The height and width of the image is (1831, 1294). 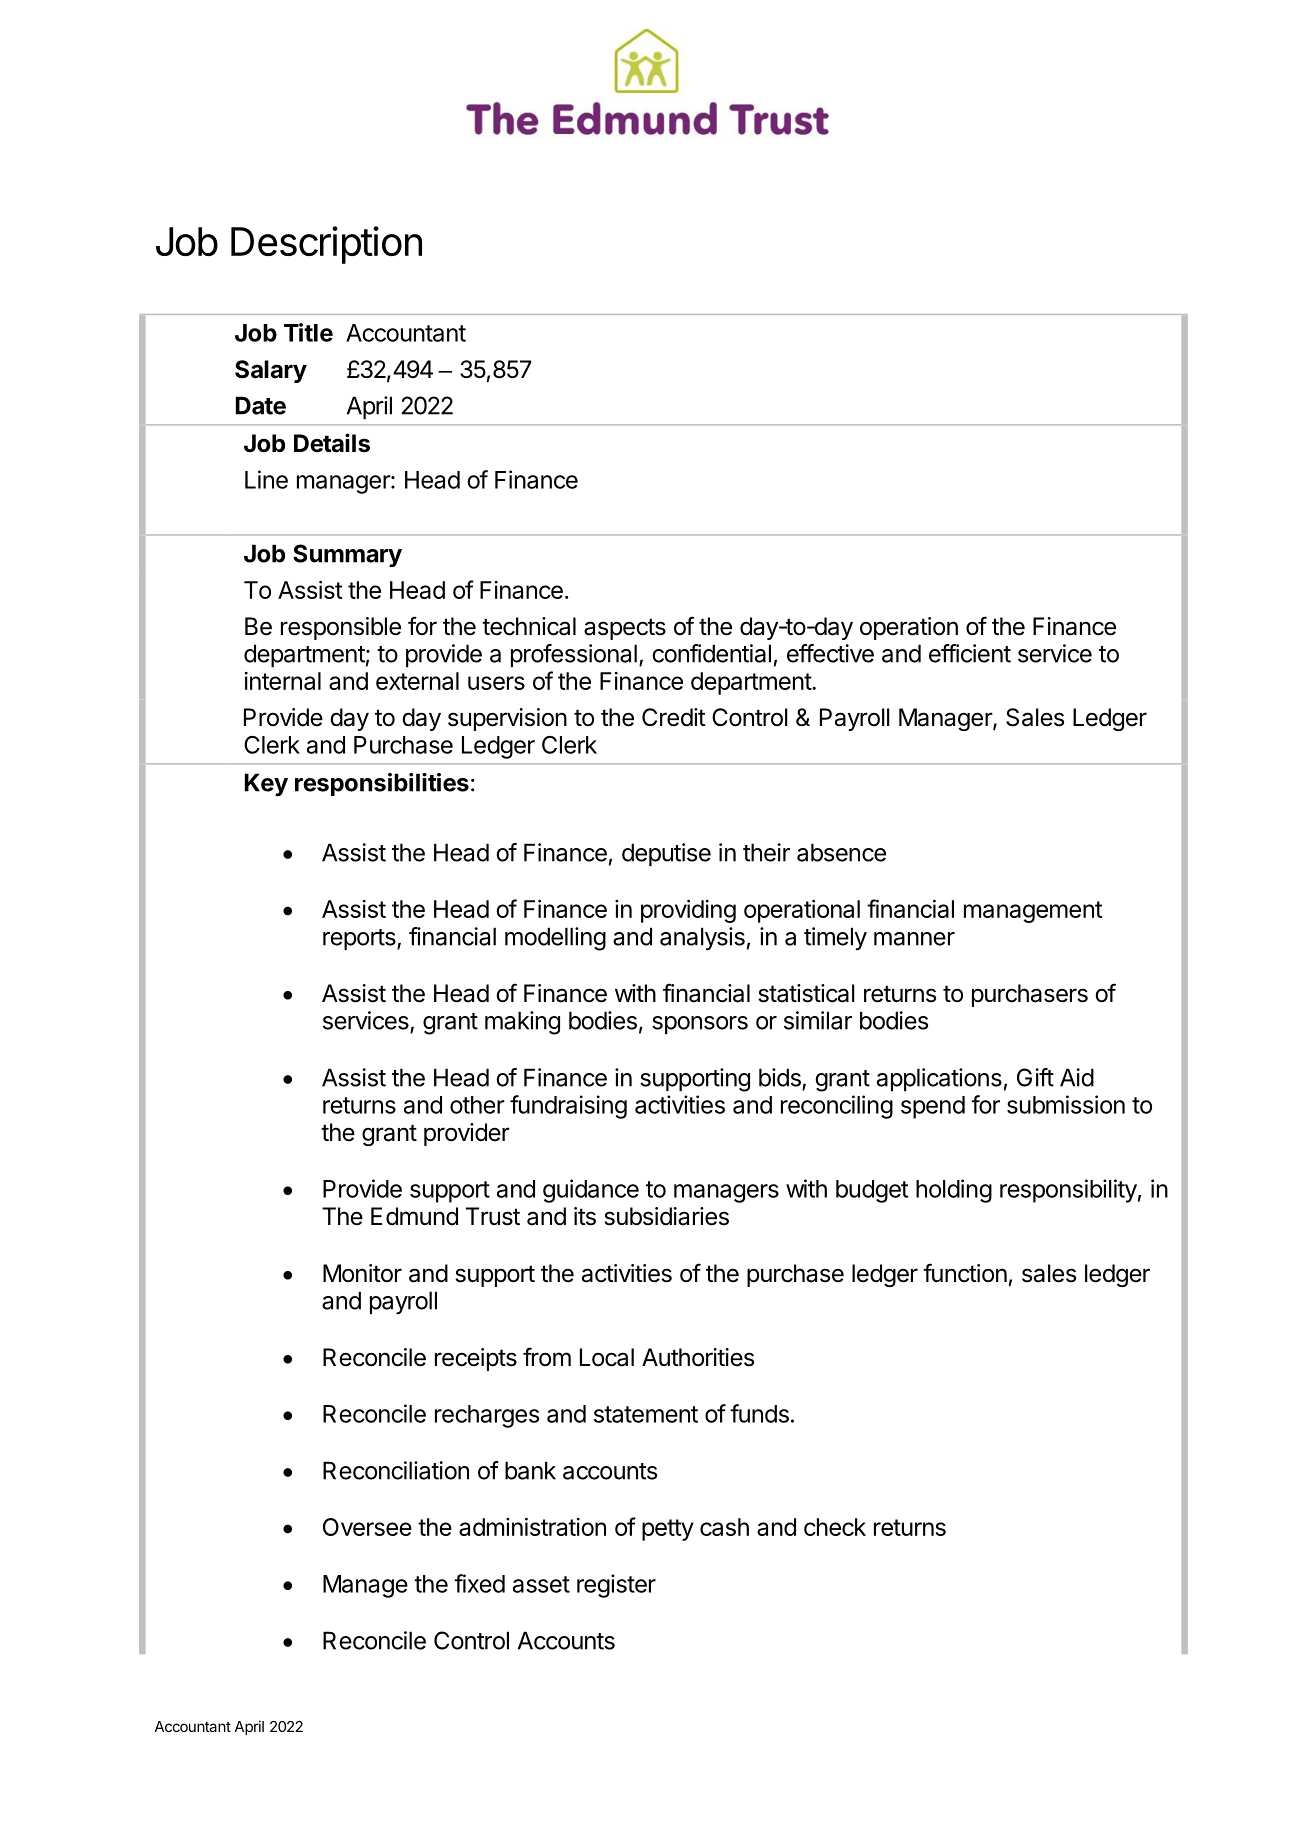 What do you see at coordinates (326, 245) in the image?
I see `Description` at bounding box center [326, 245].
